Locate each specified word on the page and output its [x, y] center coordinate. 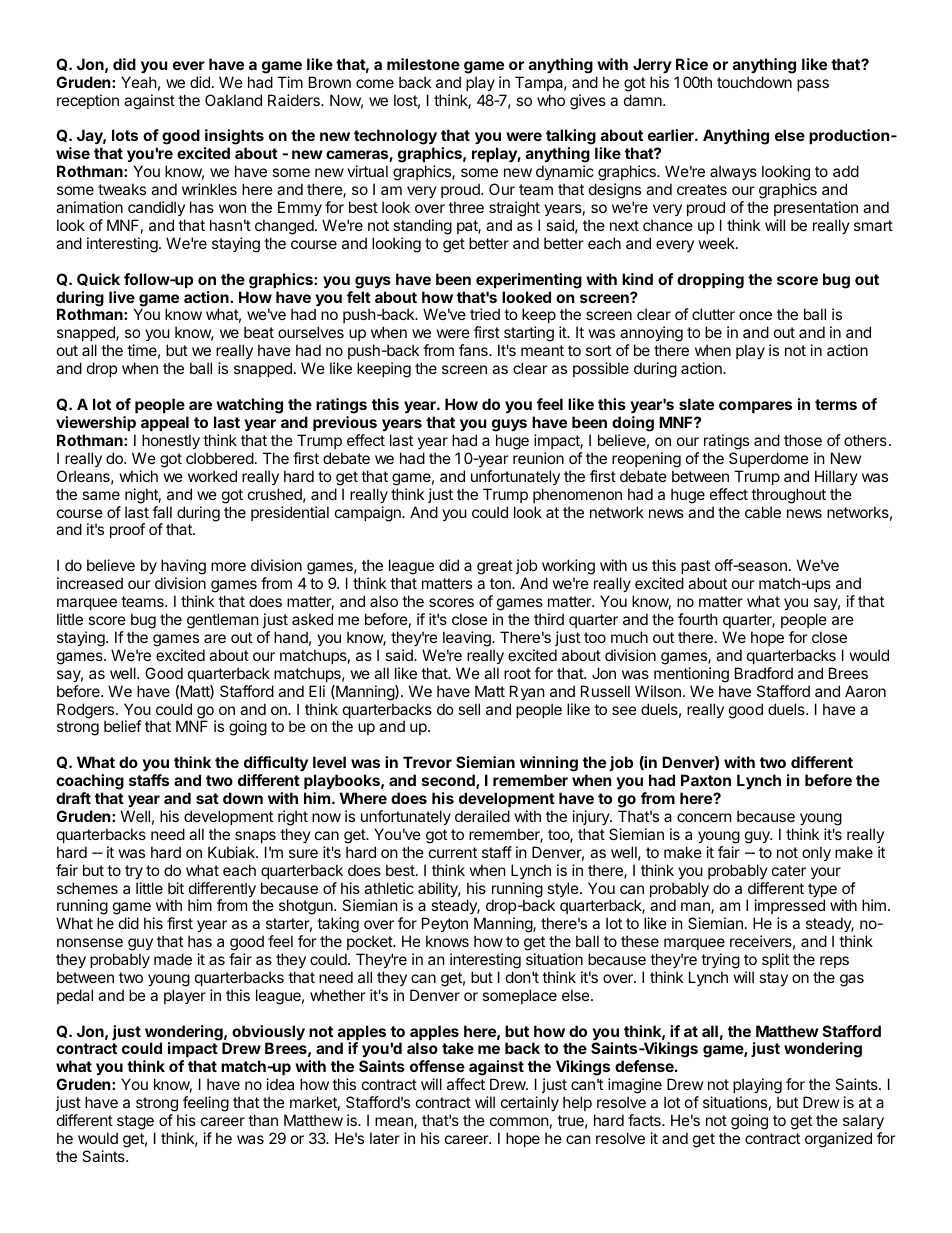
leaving [468, 639]
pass [813, 85]
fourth [698, 619]
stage [136, 1124]
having [183, 568]
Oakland [233, 100]
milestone [423, 64]
